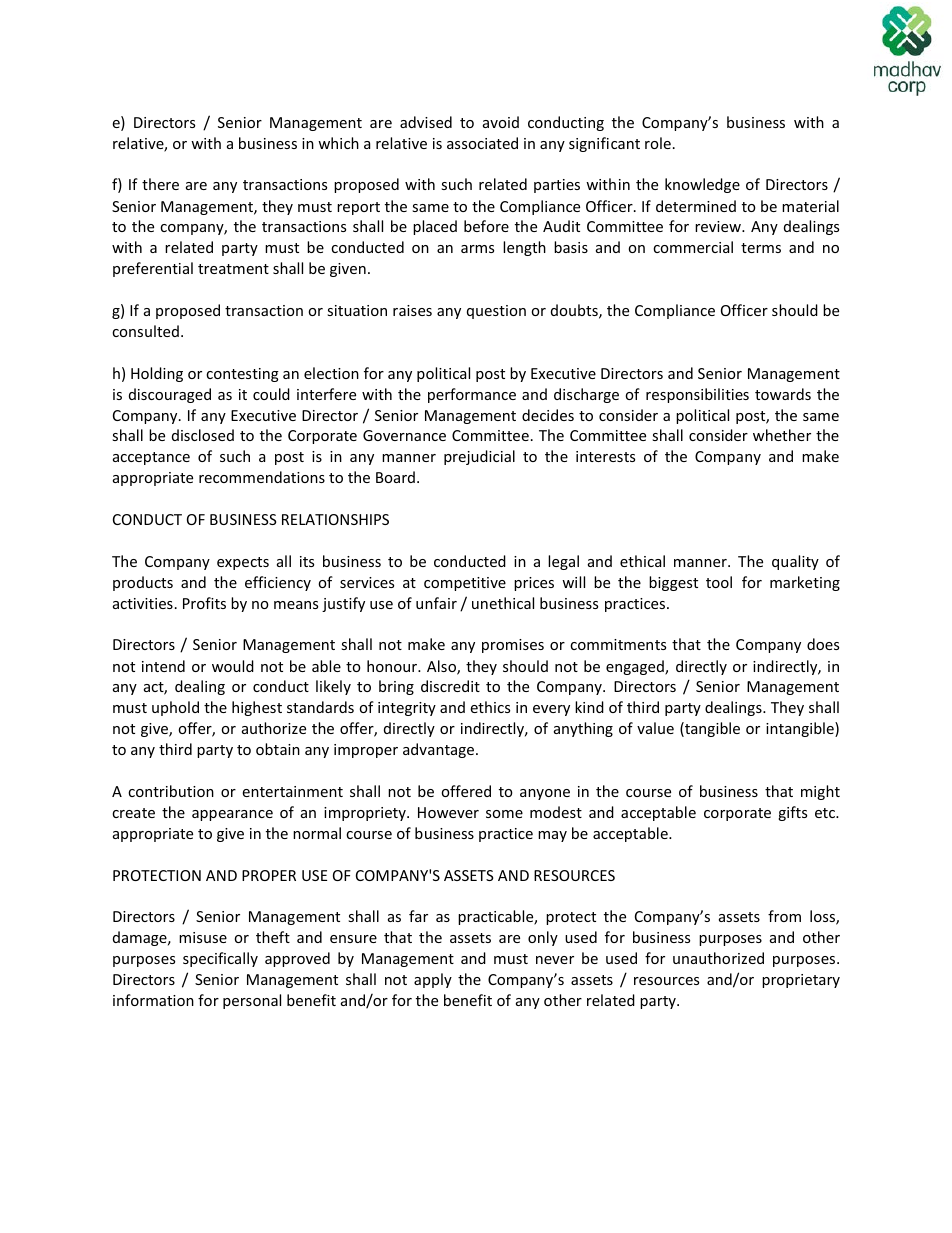  What do you see at coordinates (782, 435) in the page?
I see `whether` at bounding box center [782, 435].
